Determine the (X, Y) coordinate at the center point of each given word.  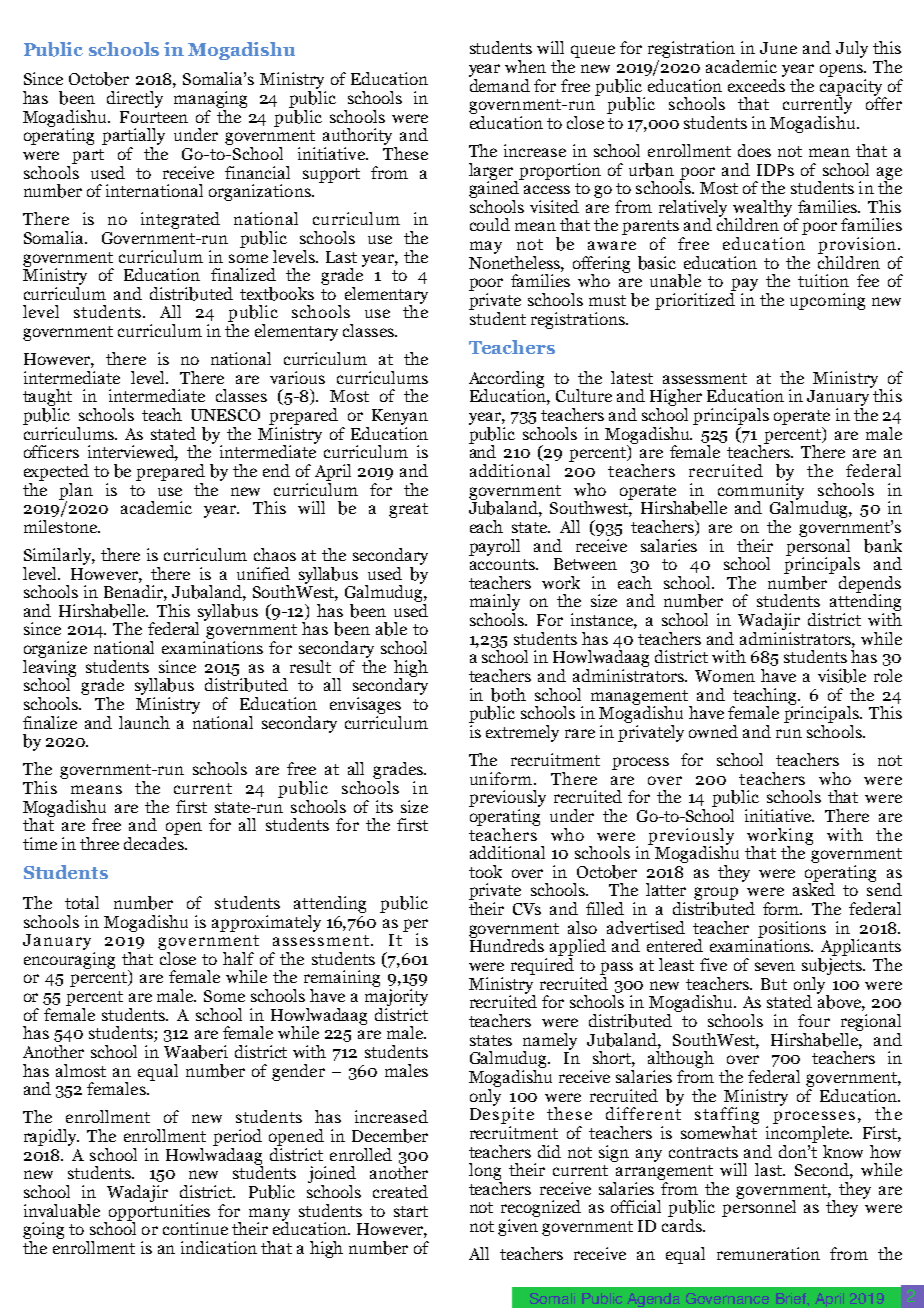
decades (155, 842)
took (485, 871)
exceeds (756, 84)
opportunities (159, 1212)
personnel (759, 1207)
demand (499, 84)
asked (814, 888)
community (759, 491)
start (411, 1211)
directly (135, 99)
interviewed (133, 453)
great (408, 510)
